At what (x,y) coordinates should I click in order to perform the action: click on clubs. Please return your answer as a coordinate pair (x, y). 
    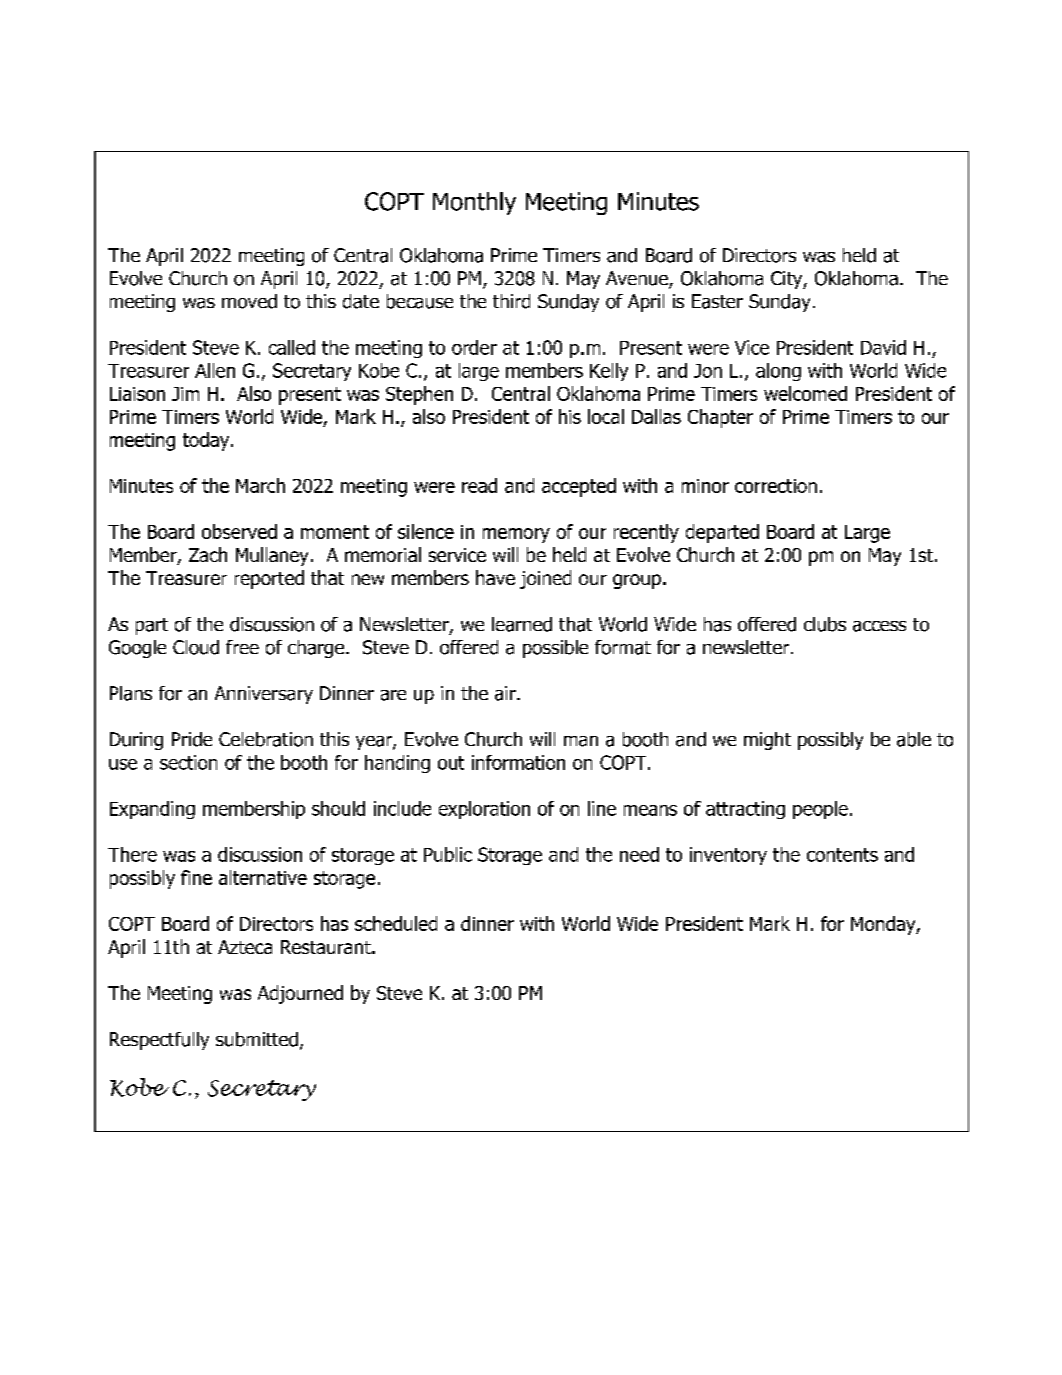
    Looking at the image, I should click on (825, 624).
